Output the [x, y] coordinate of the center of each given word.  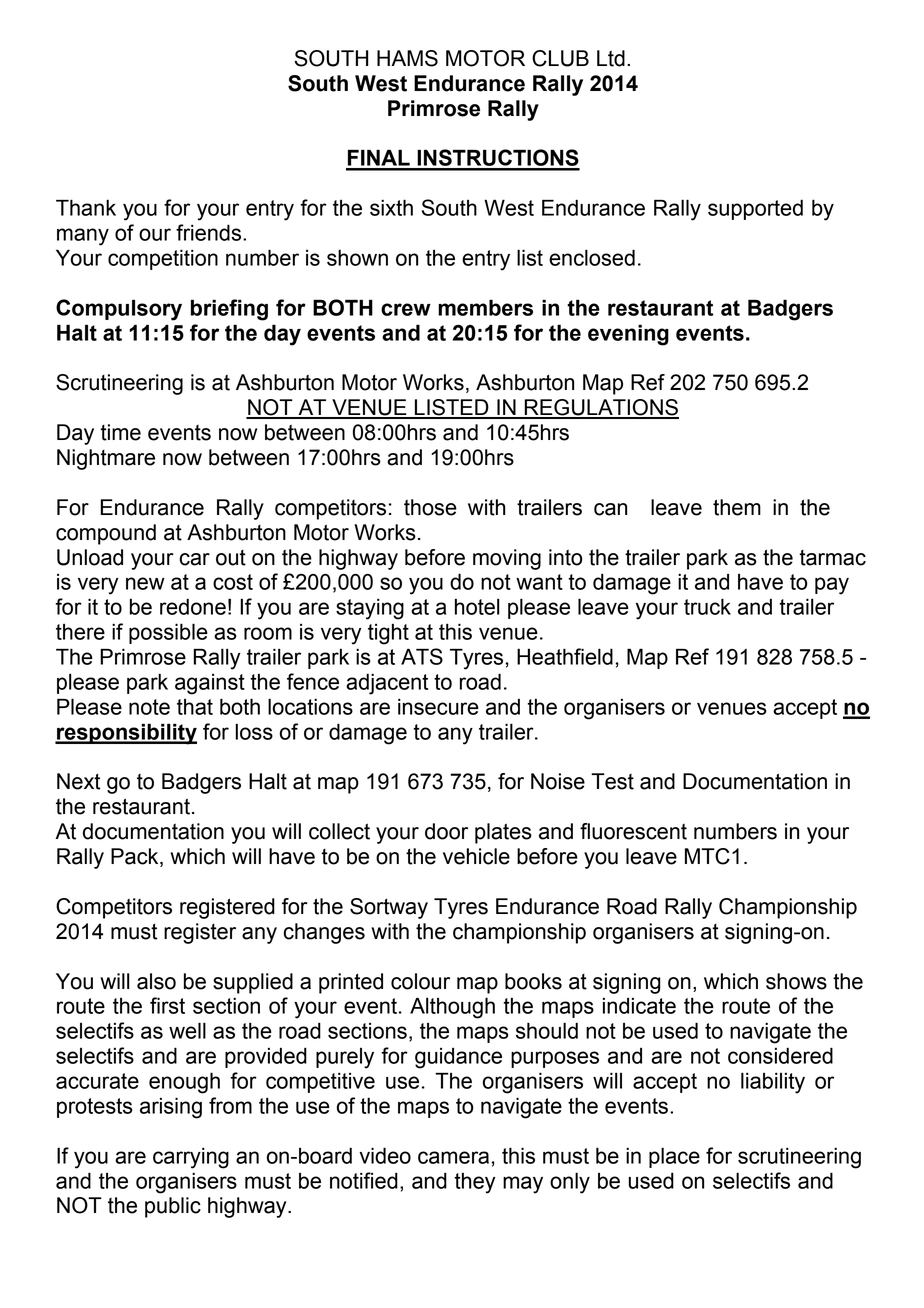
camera [453, 1157]
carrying [191, 1158]
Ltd [611, 58]
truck [707, 606]
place [674, 1157]
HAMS [407, 58]
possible [168, 633]
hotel [477, 607]
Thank [86, 207]
